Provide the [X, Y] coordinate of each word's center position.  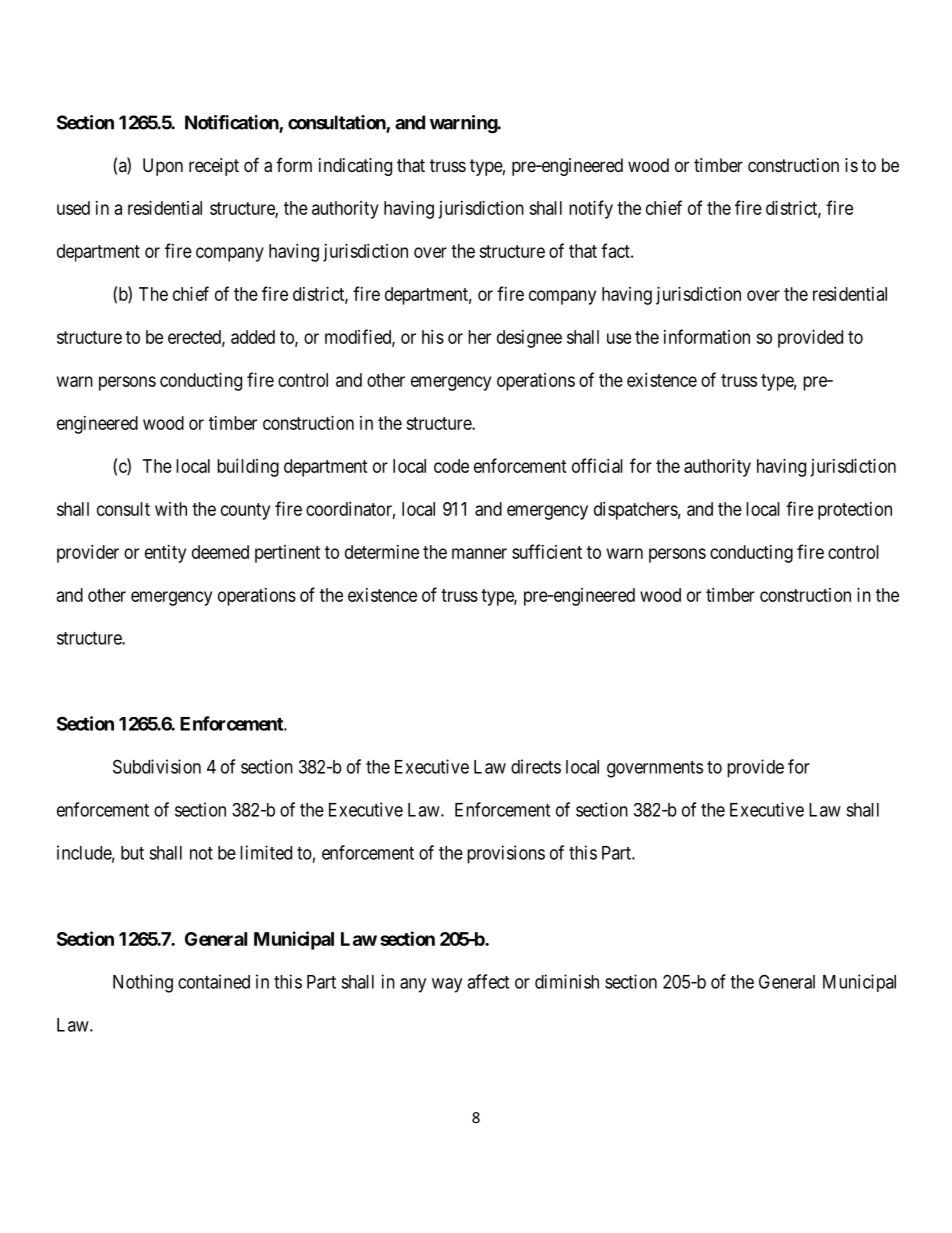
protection [855, 511]
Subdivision [157, 766]
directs [536, 766]
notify [591, 209]
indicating [355, 167]
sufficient [547, 551]
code [451, 466]
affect [488, 981]
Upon [163, 167]
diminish [567, 981]
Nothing [143, 983]
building [248, 468]
